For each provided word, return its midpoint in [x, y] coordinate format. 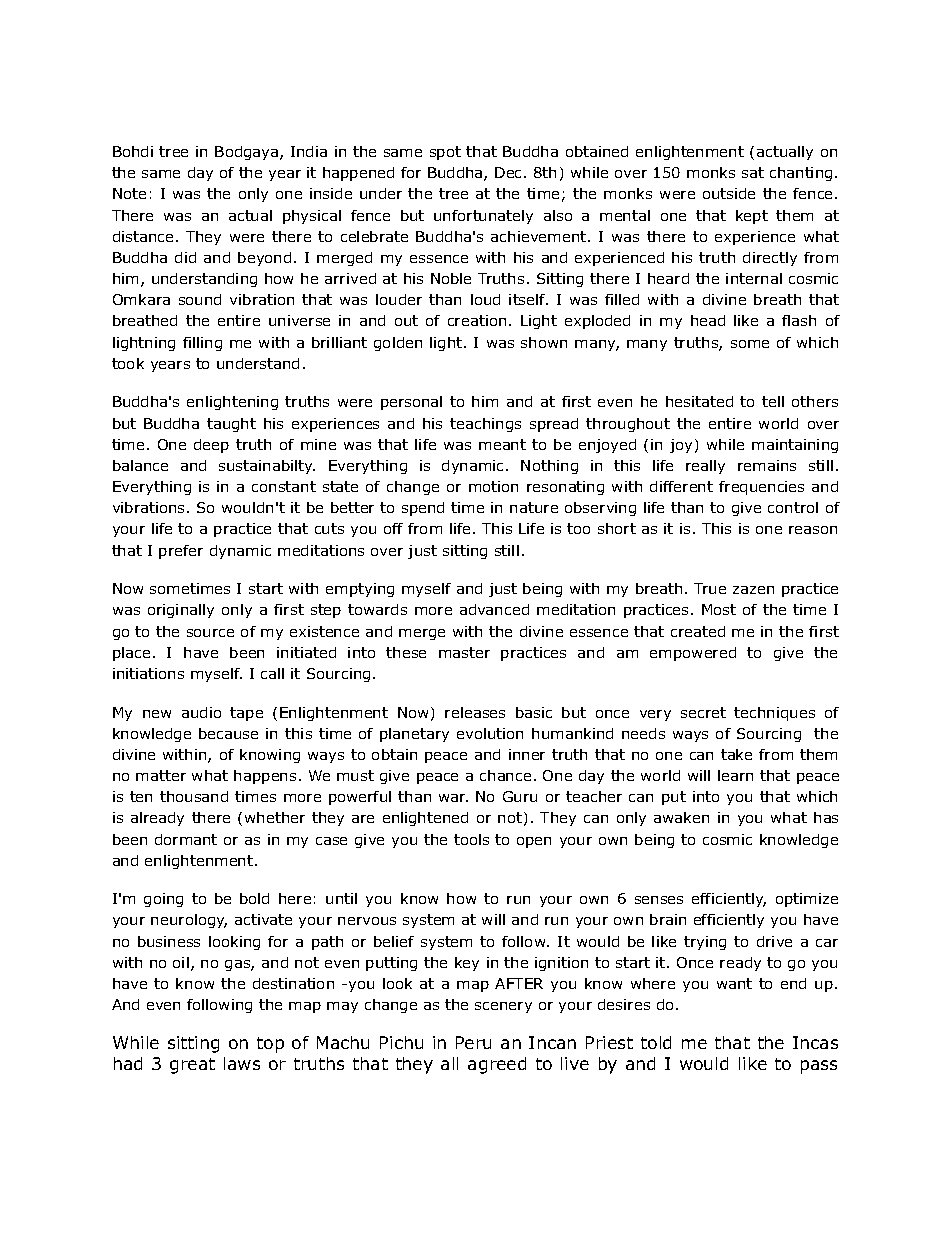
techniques [774, 714]
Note [129, 193]
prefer [181, 552]
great [192, 1066]
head [708, 320]
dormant [186, 839]
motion [493, 486]
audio [201, 712]
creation [477, 320]
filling [202, 344]
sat [753, 172]
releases [475, 712]
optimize [807, 900]
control [793, 507]
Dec [510, 172]
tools [471, 839]
